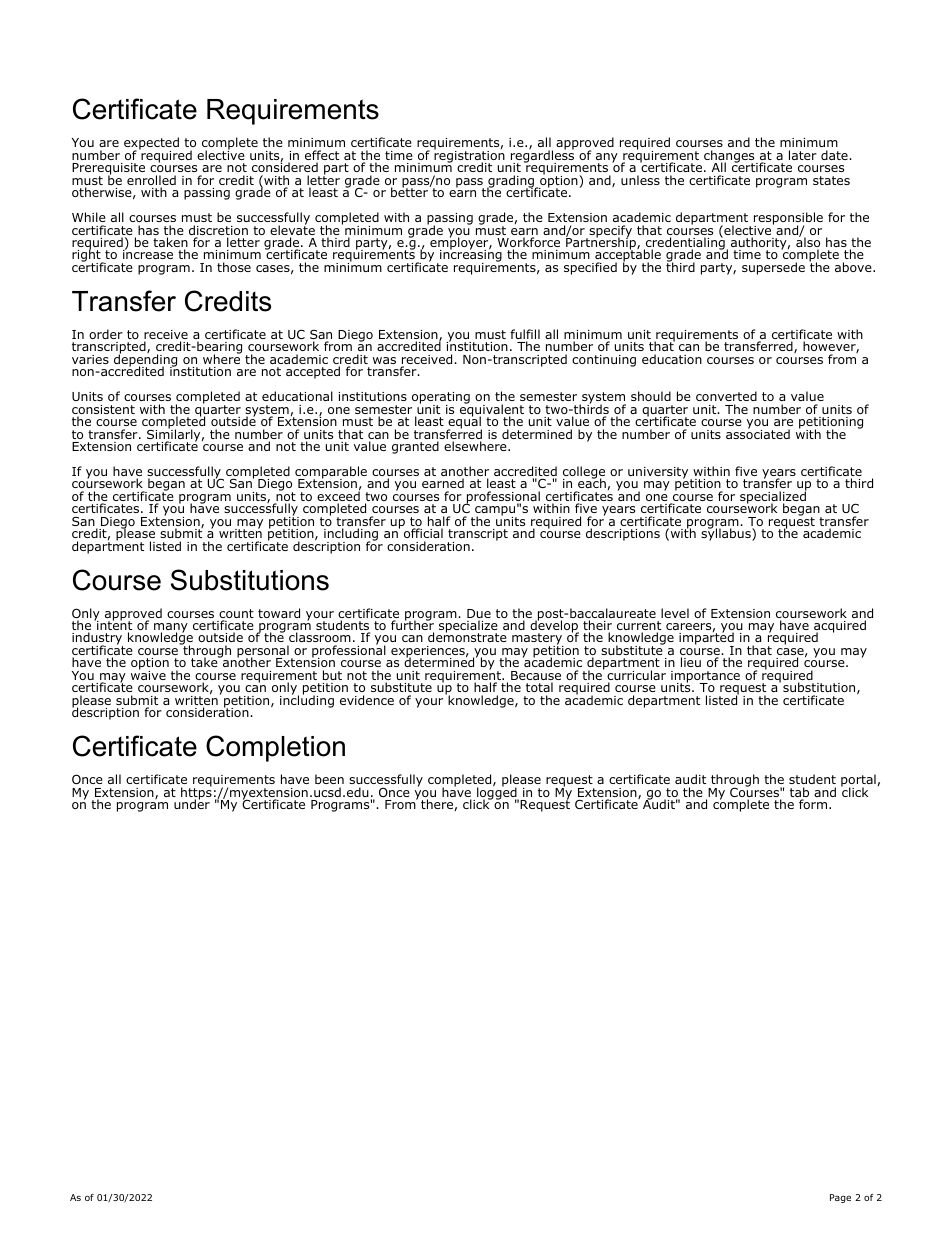 The width and height of the page is (952, 1233). Describe the element at coordinates (788, 220) in the page. I see `responsible` at that location.
